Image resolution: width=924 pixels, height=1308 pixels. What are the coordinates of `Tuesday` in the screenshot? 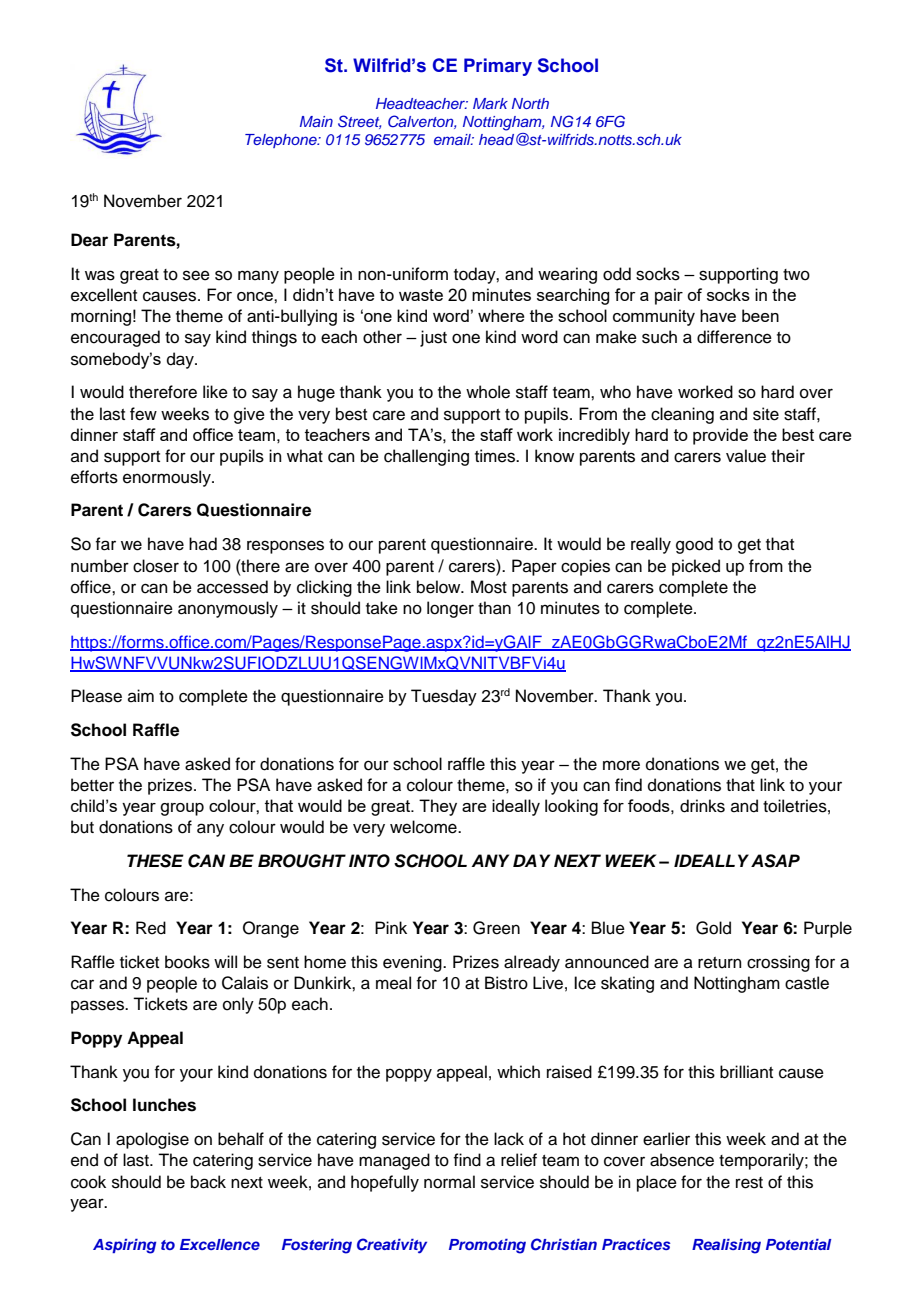 It's located at (444, 697).
